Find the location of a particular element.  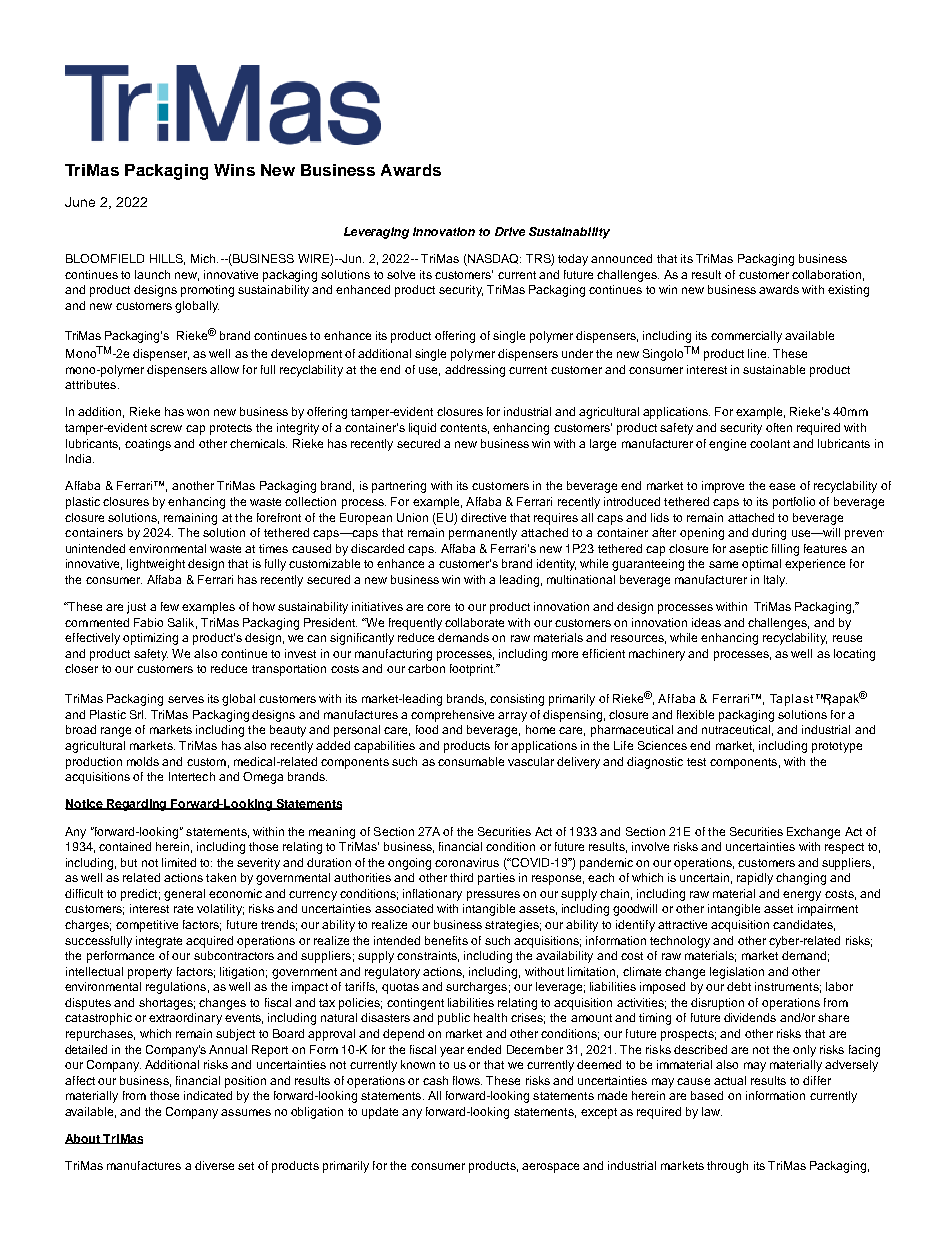

Drive is located at coordinates (510, 231).
